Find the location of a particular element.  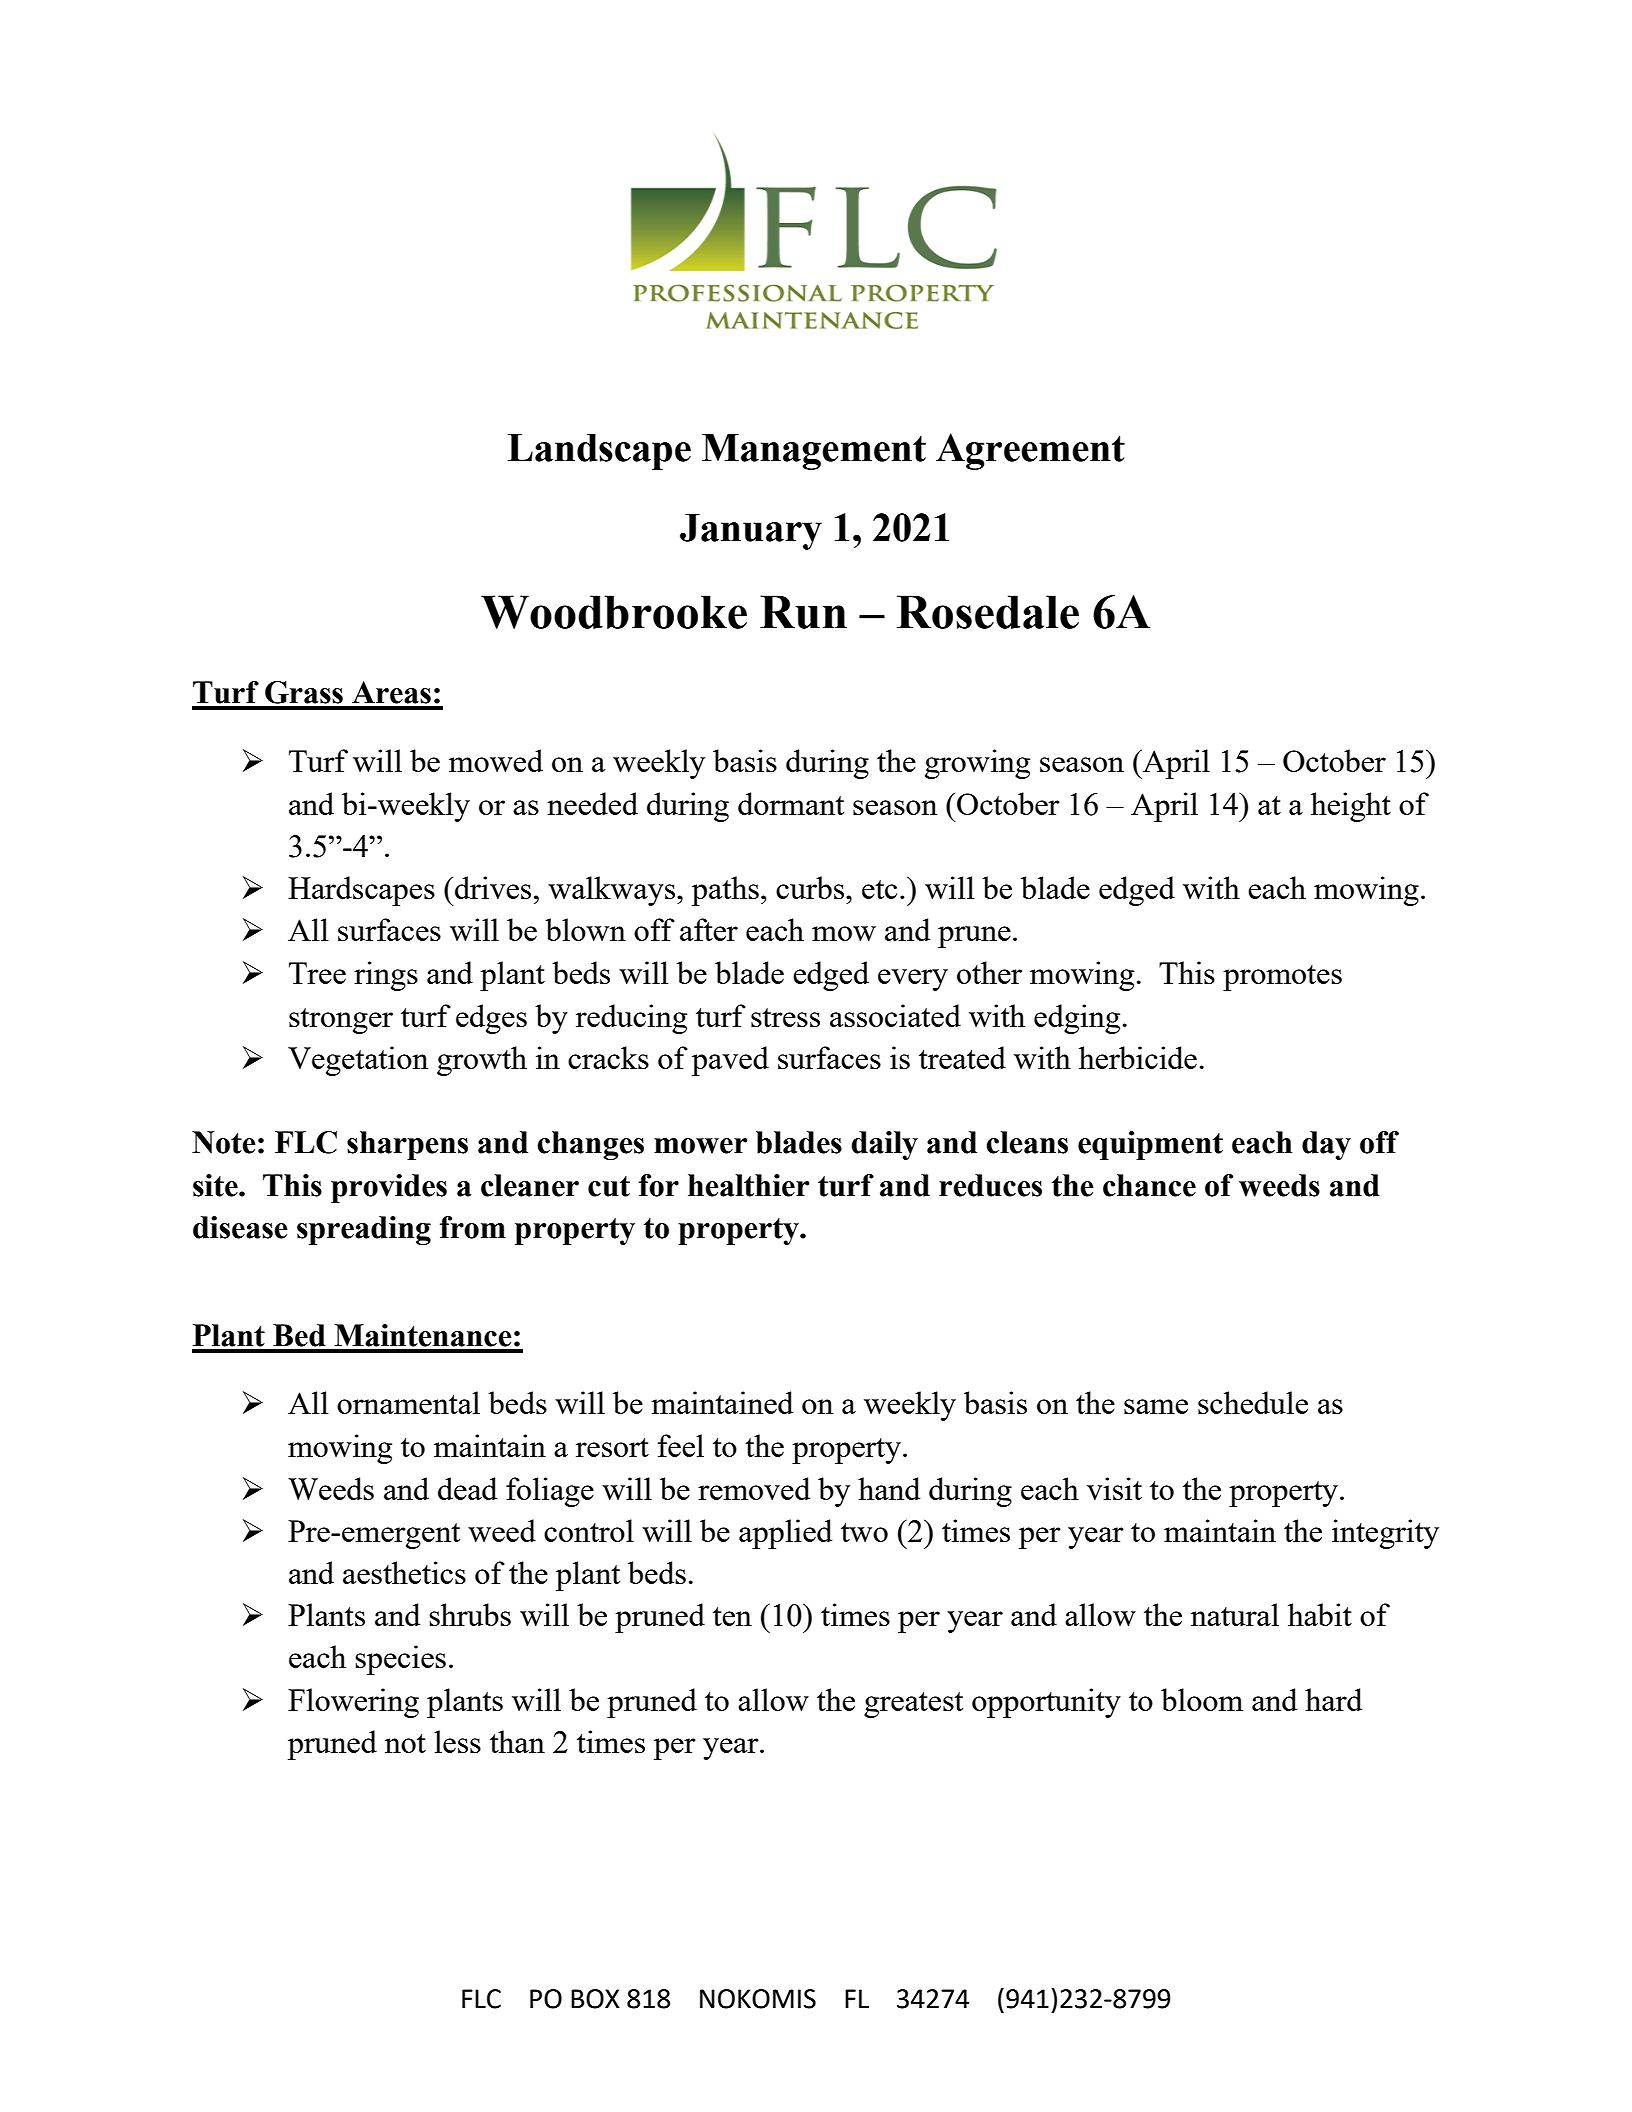

stress is located at coordinates (785, 1017).
